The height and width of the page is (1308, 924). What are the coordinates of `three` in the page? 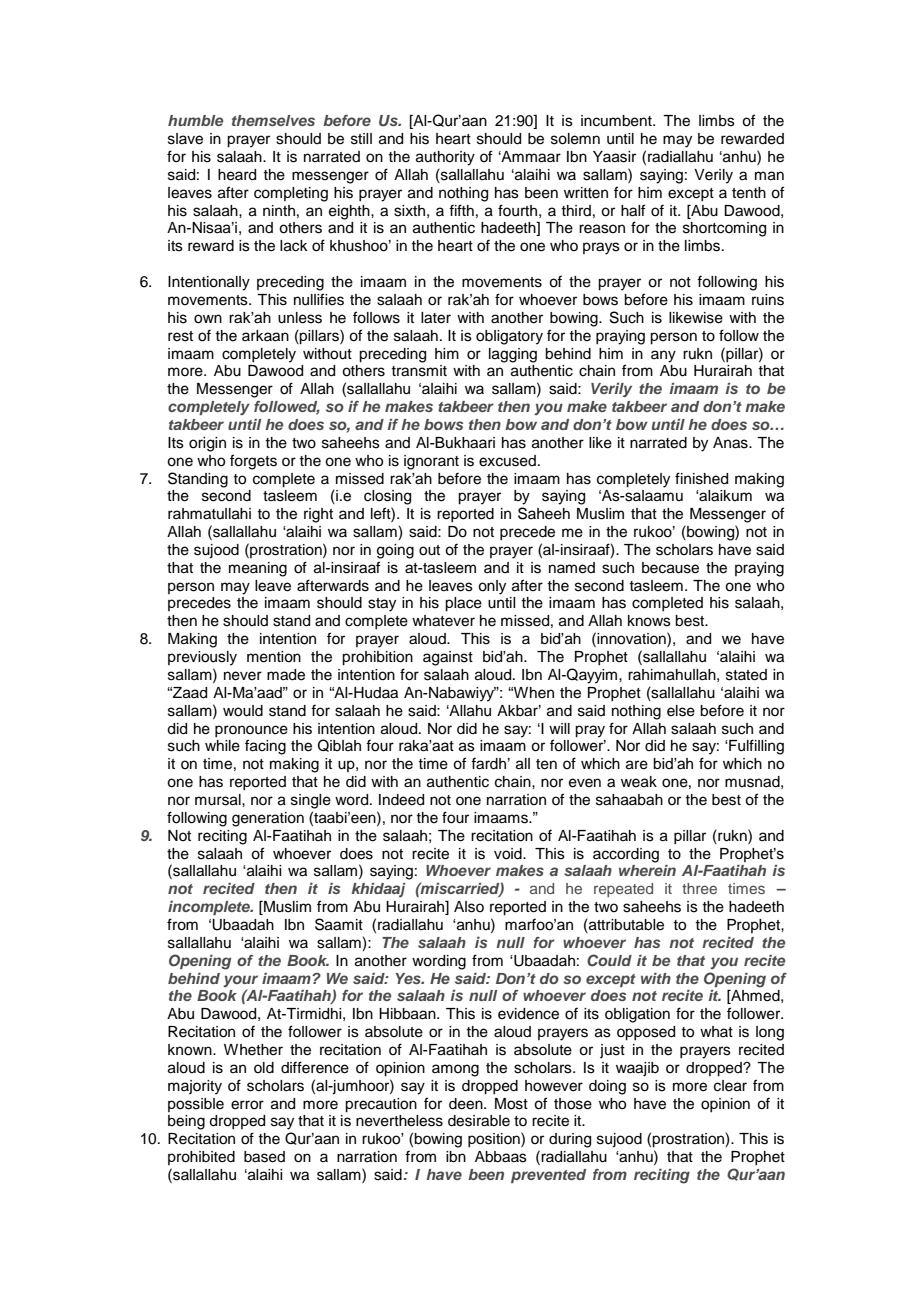 It's located at (699, 888).
